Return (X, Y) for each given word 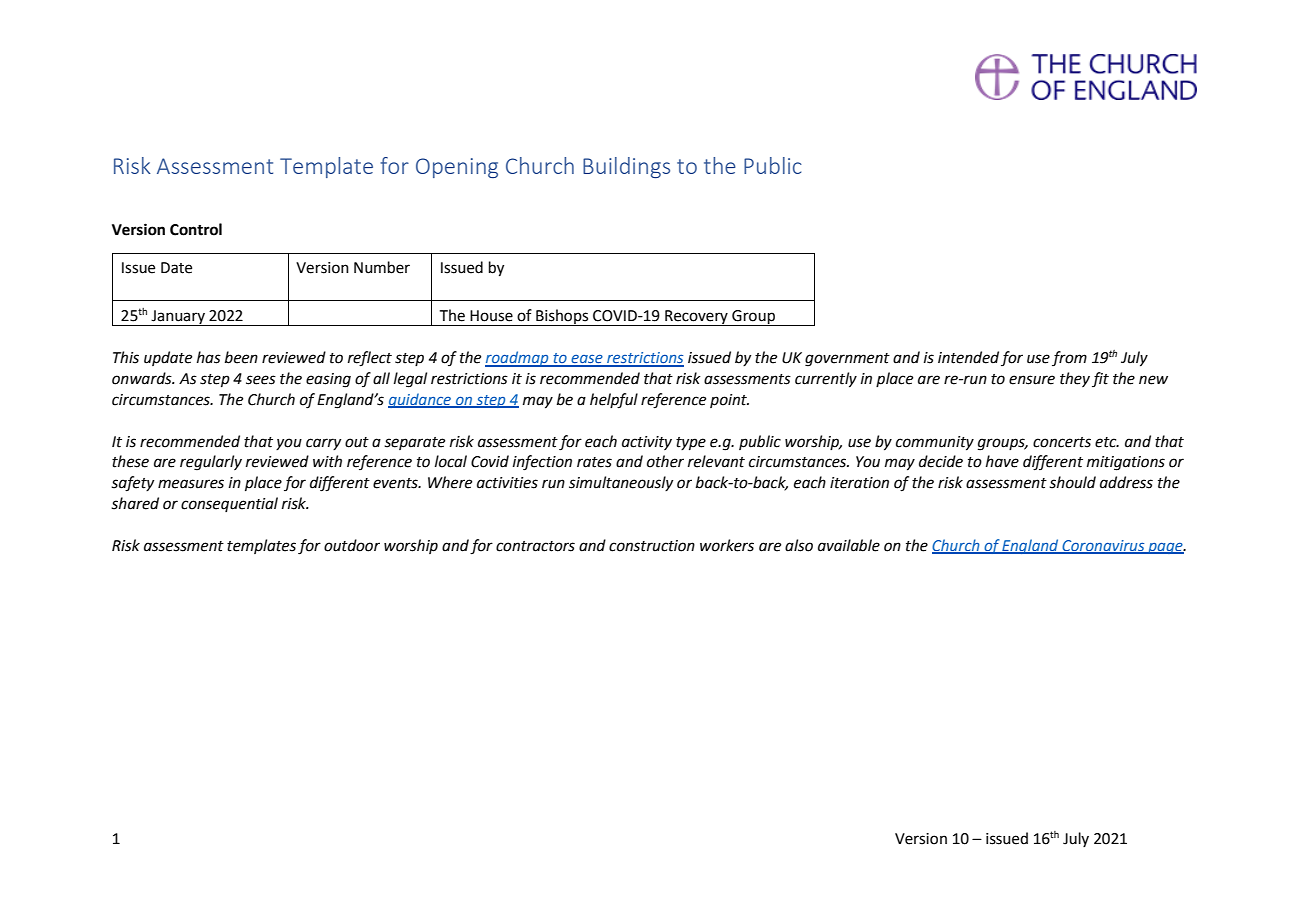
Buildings (626, 167)
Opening (457, 168)
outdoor (352, 545)
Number (382, 267)
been (241, 357)
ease (587, 360)
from (1069, 358)
